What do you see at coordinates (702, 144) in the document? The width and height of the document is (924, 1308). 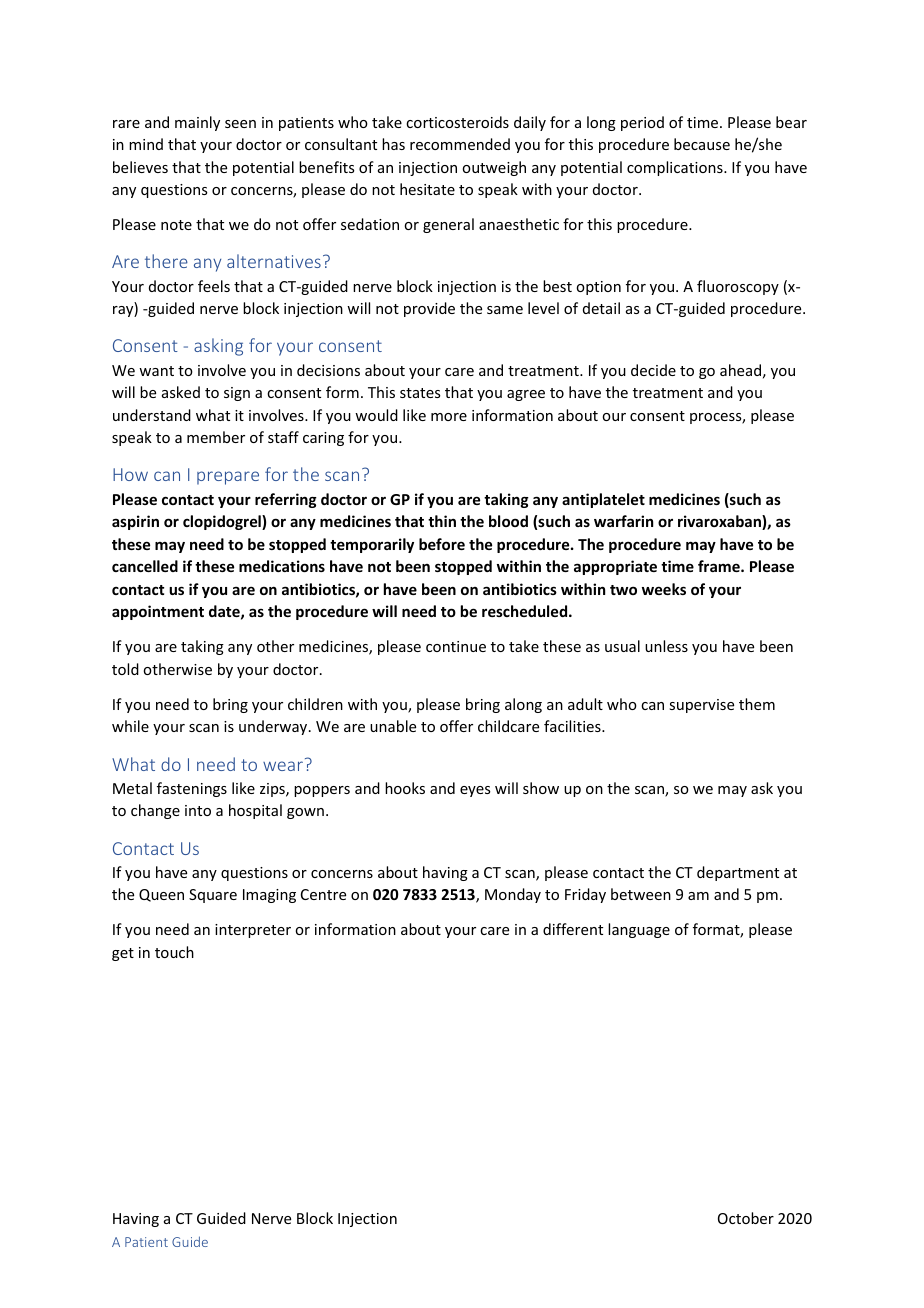 I see `because` at bounding box center [702, 144].
